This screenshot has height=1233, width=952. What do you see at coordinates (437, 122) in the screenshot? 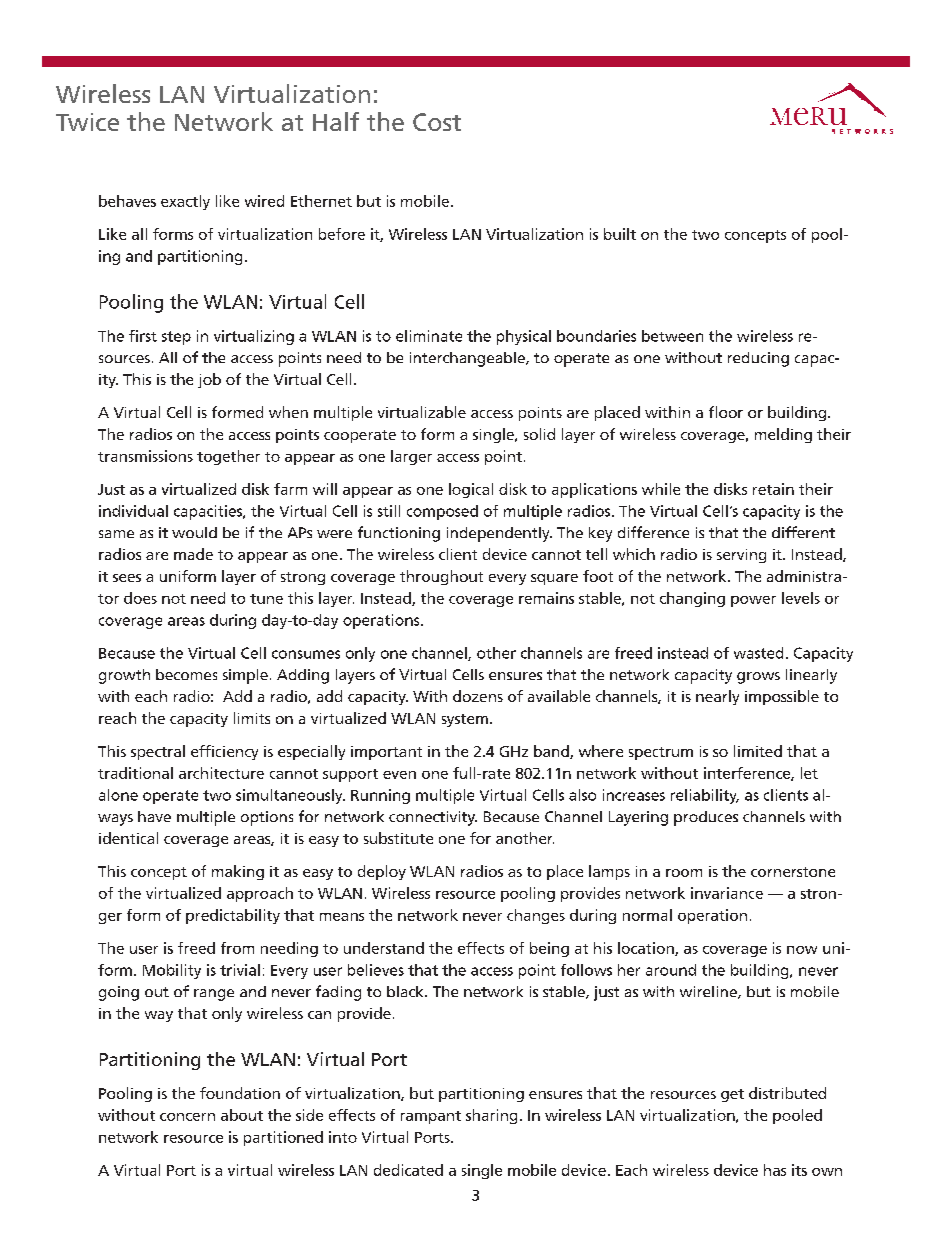
I see `Cost` at bounding box center [437, 122].
